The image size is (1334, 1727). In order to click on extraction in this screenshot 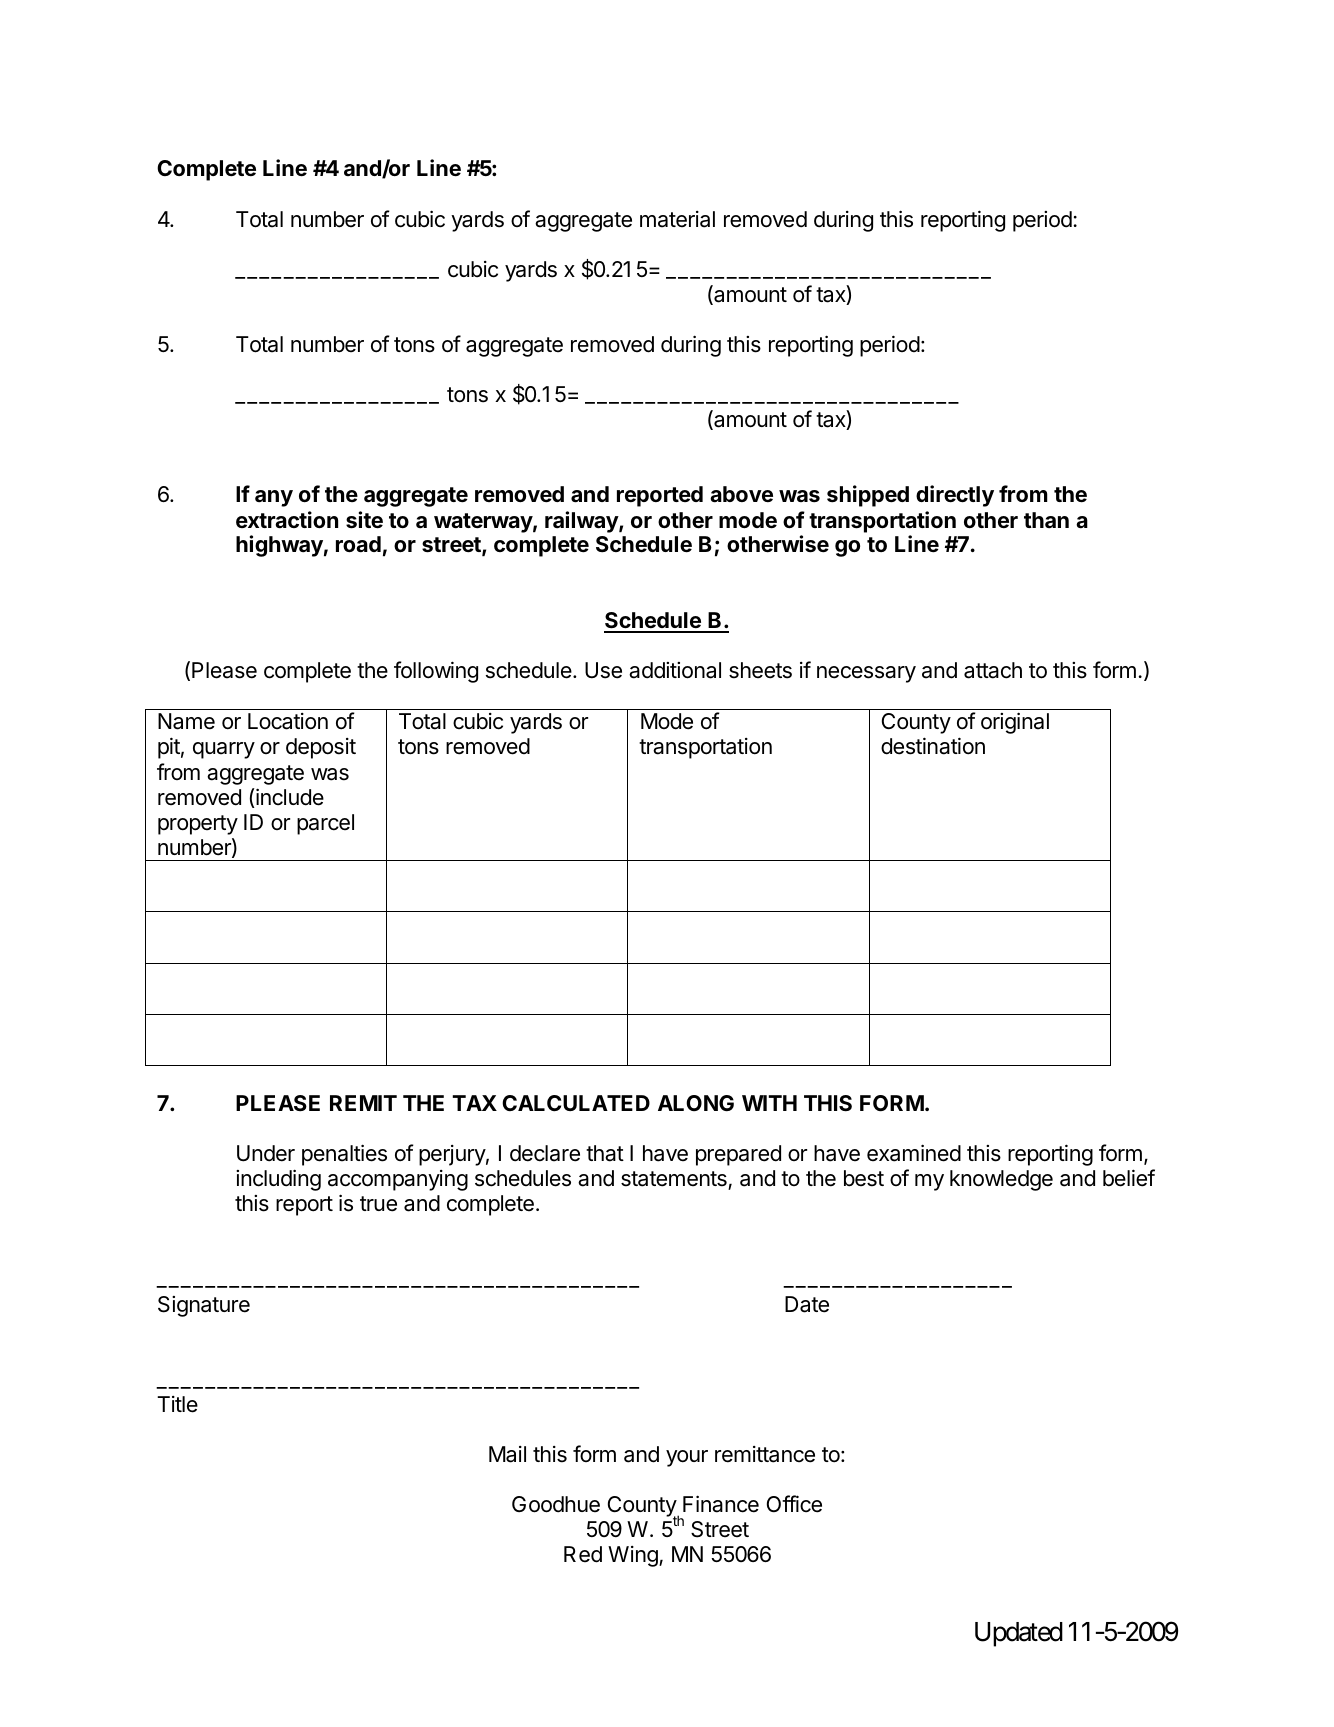, I will do `click(287, 520)`.
